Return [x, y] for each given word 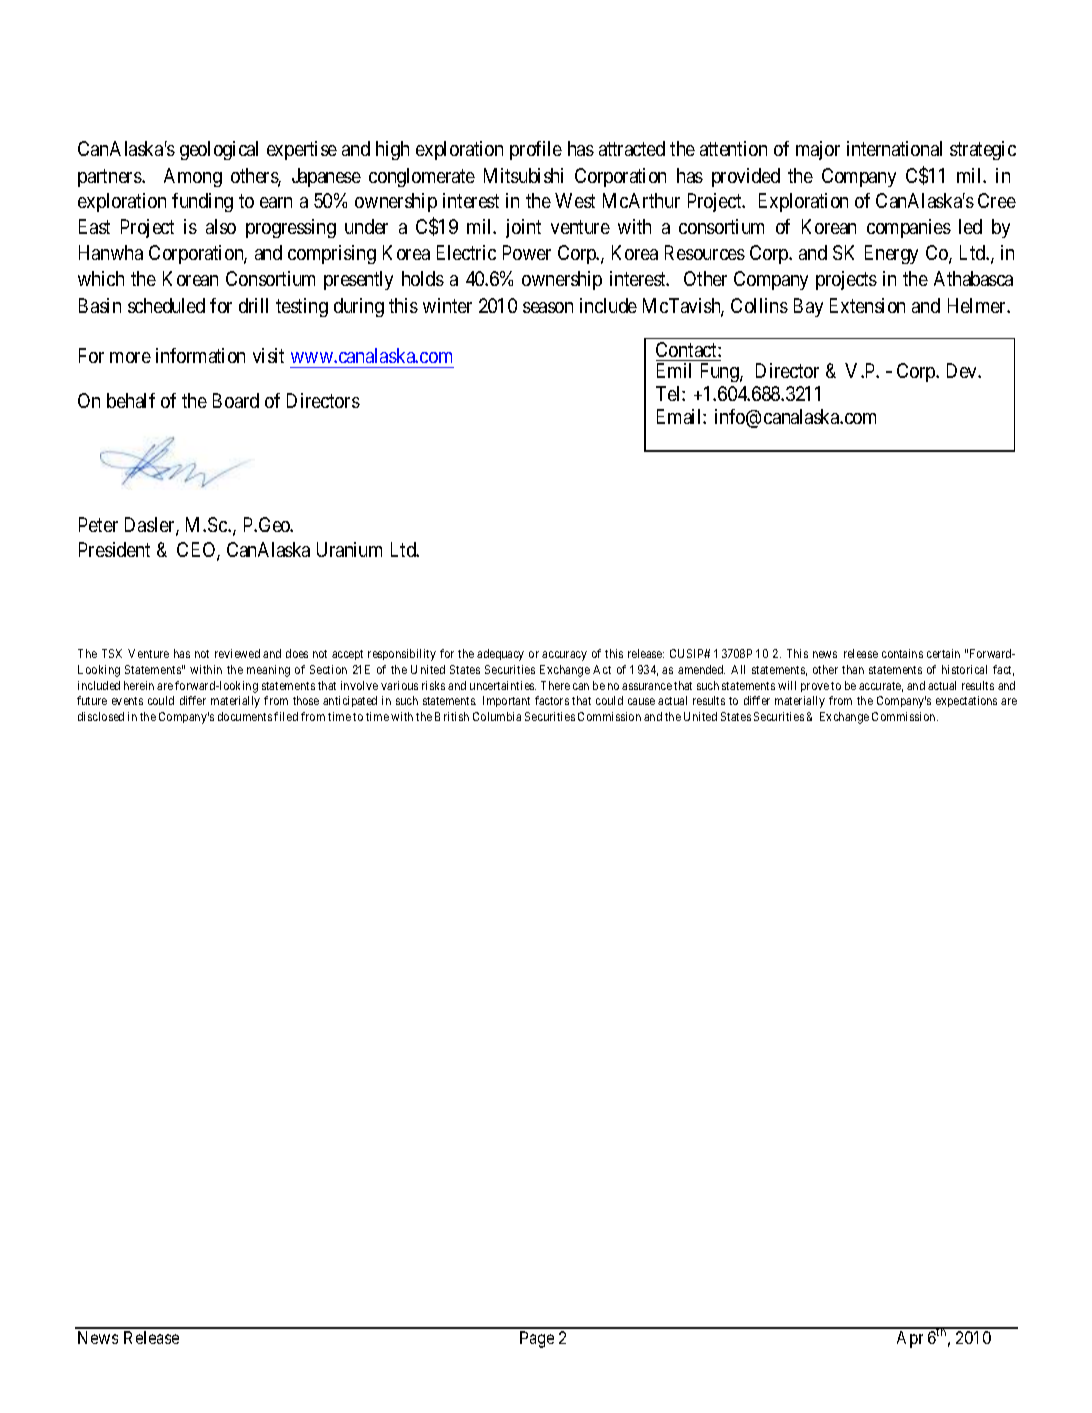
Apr [910, 1339]
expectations [966, 701]
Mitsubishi [523, 175]
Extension [867, 305]
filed [286, 716]
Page [537, 1339]
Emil [674, 370]
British [452, 716]
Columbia [497, 716]
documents [245, 716]
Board [236, 400]
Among [193, 177]
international [894, 148]
